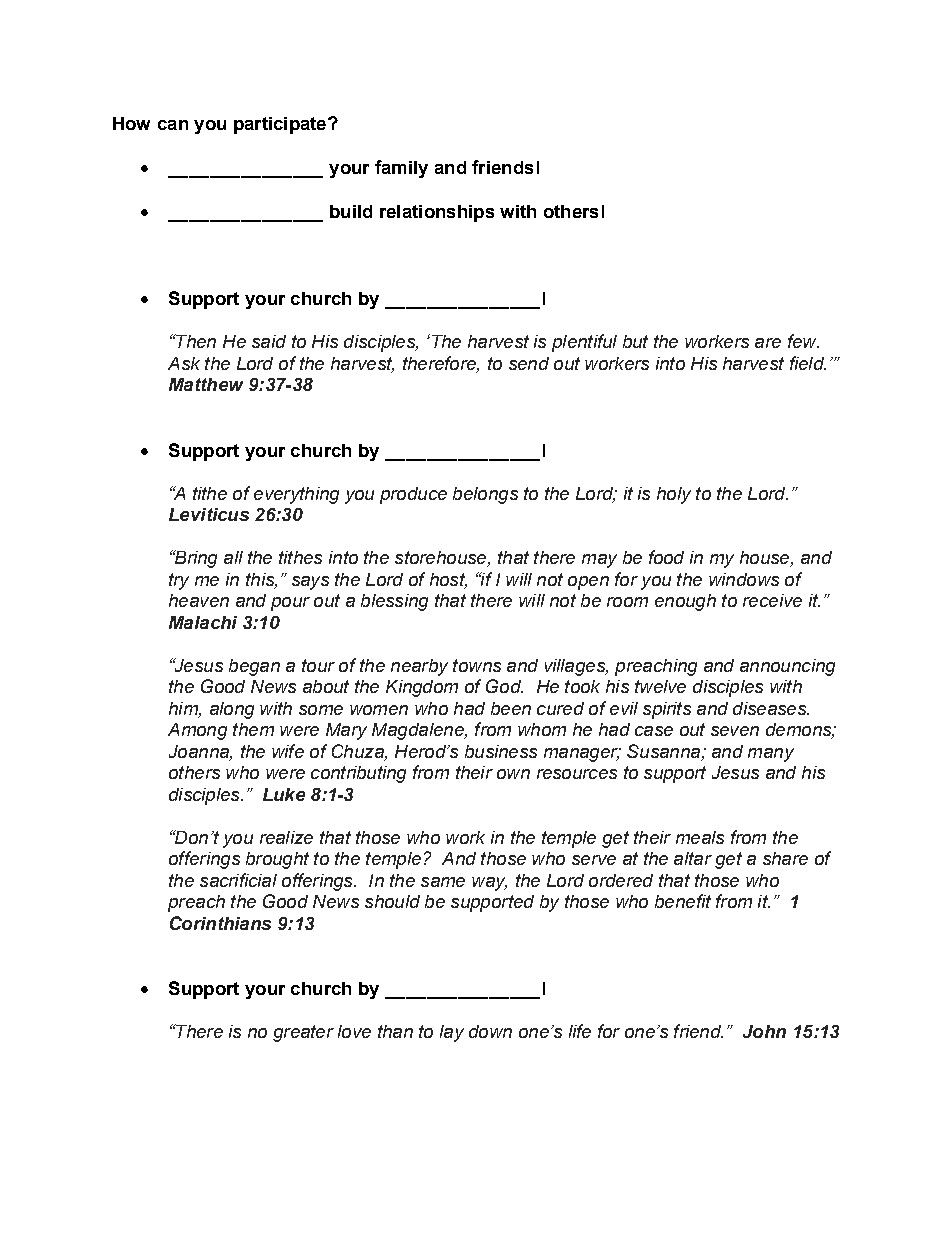 Image resolution: width=952 pixels, height=1233 pixels. Describe the element at coordinates (179, 581) in the document. I see `try` at that location.
